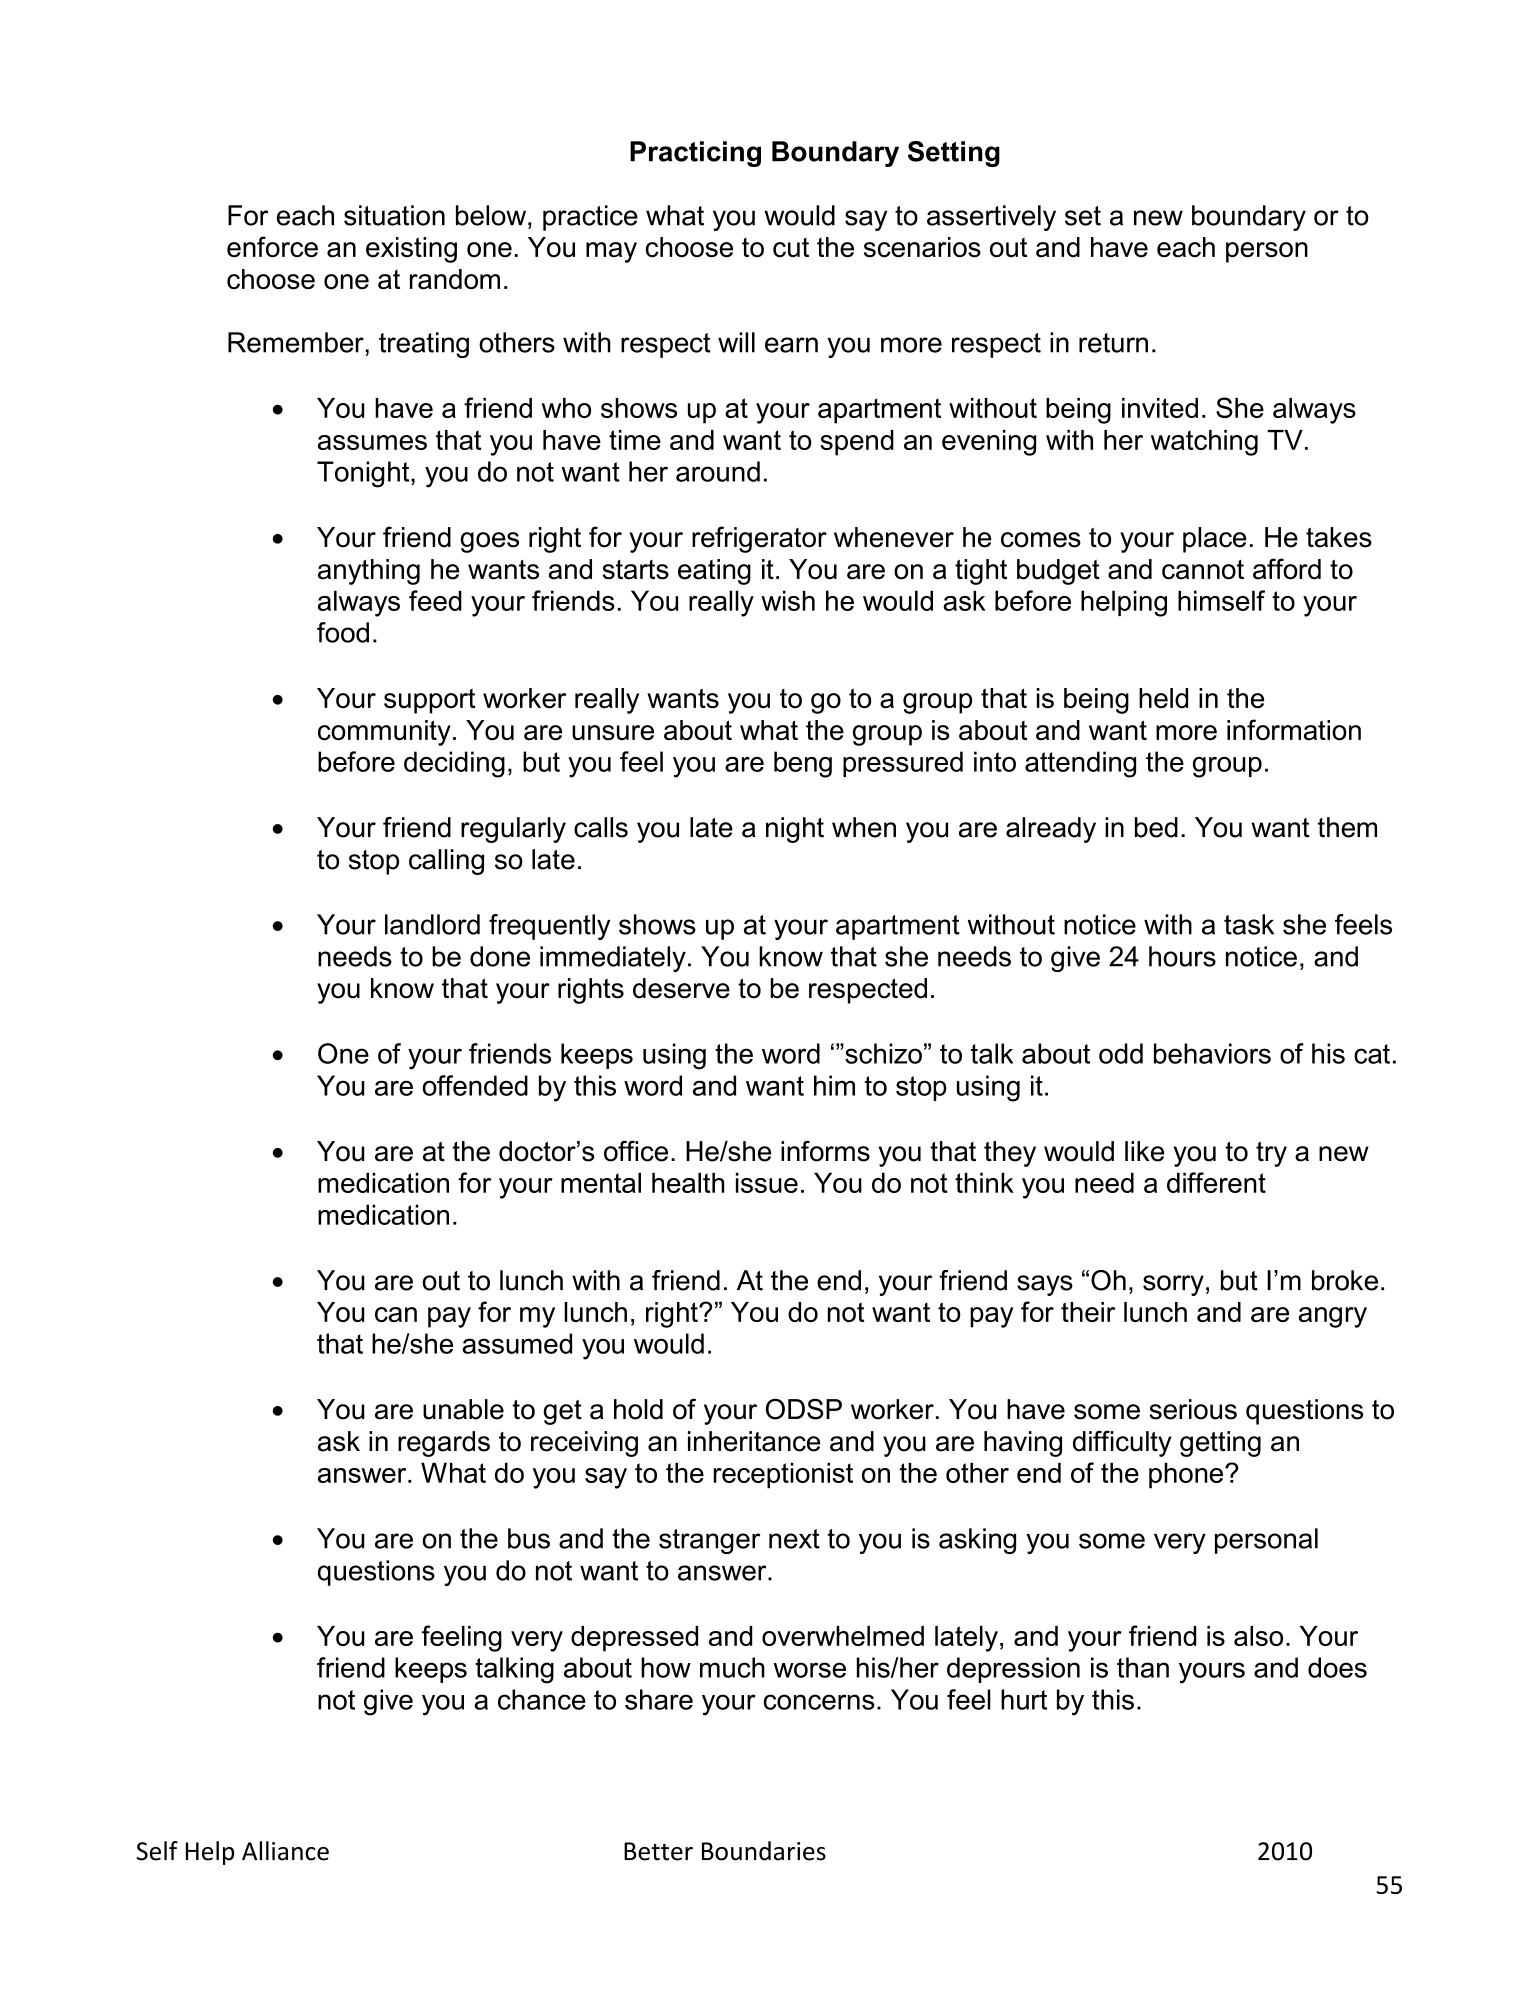 The height and width of the screenshot is (1992, 1539). Describe the element at coordinates (285, 1851) in the screenshot. I see `Alliance` at that location.
